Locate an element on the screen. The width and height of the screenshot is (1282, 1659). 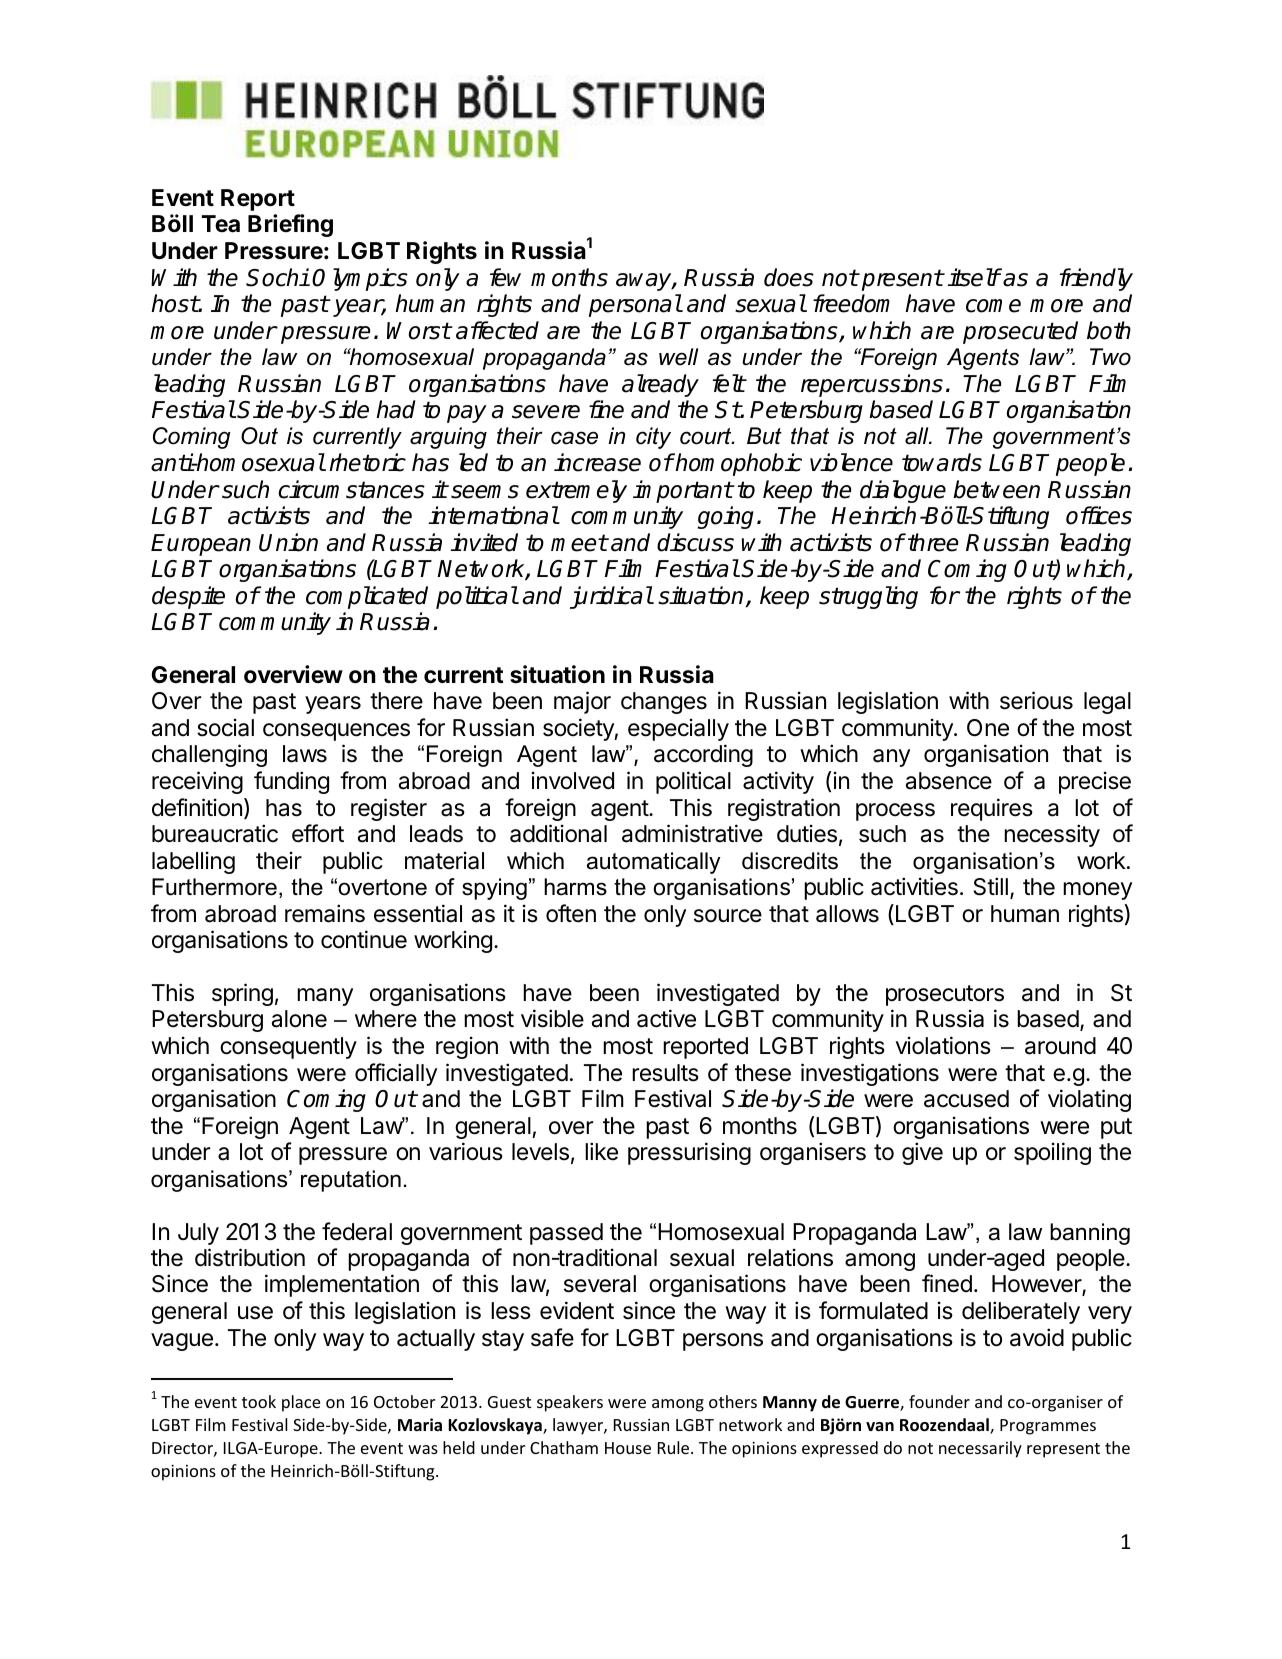
Programmes is located at coordinates (1048, 1427).
